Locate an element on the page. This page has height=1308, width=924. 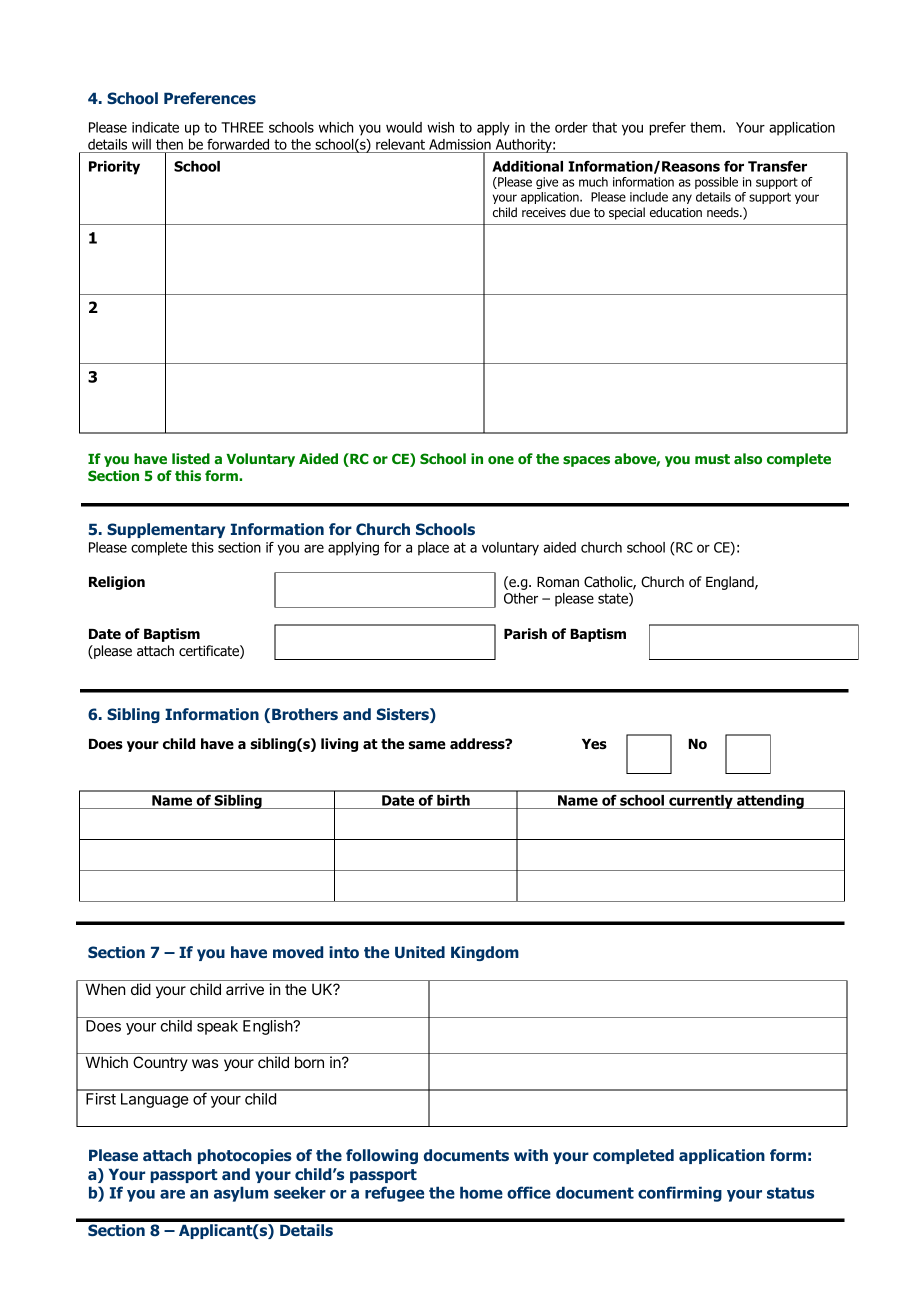
must is located at coordinates (712, 459).
